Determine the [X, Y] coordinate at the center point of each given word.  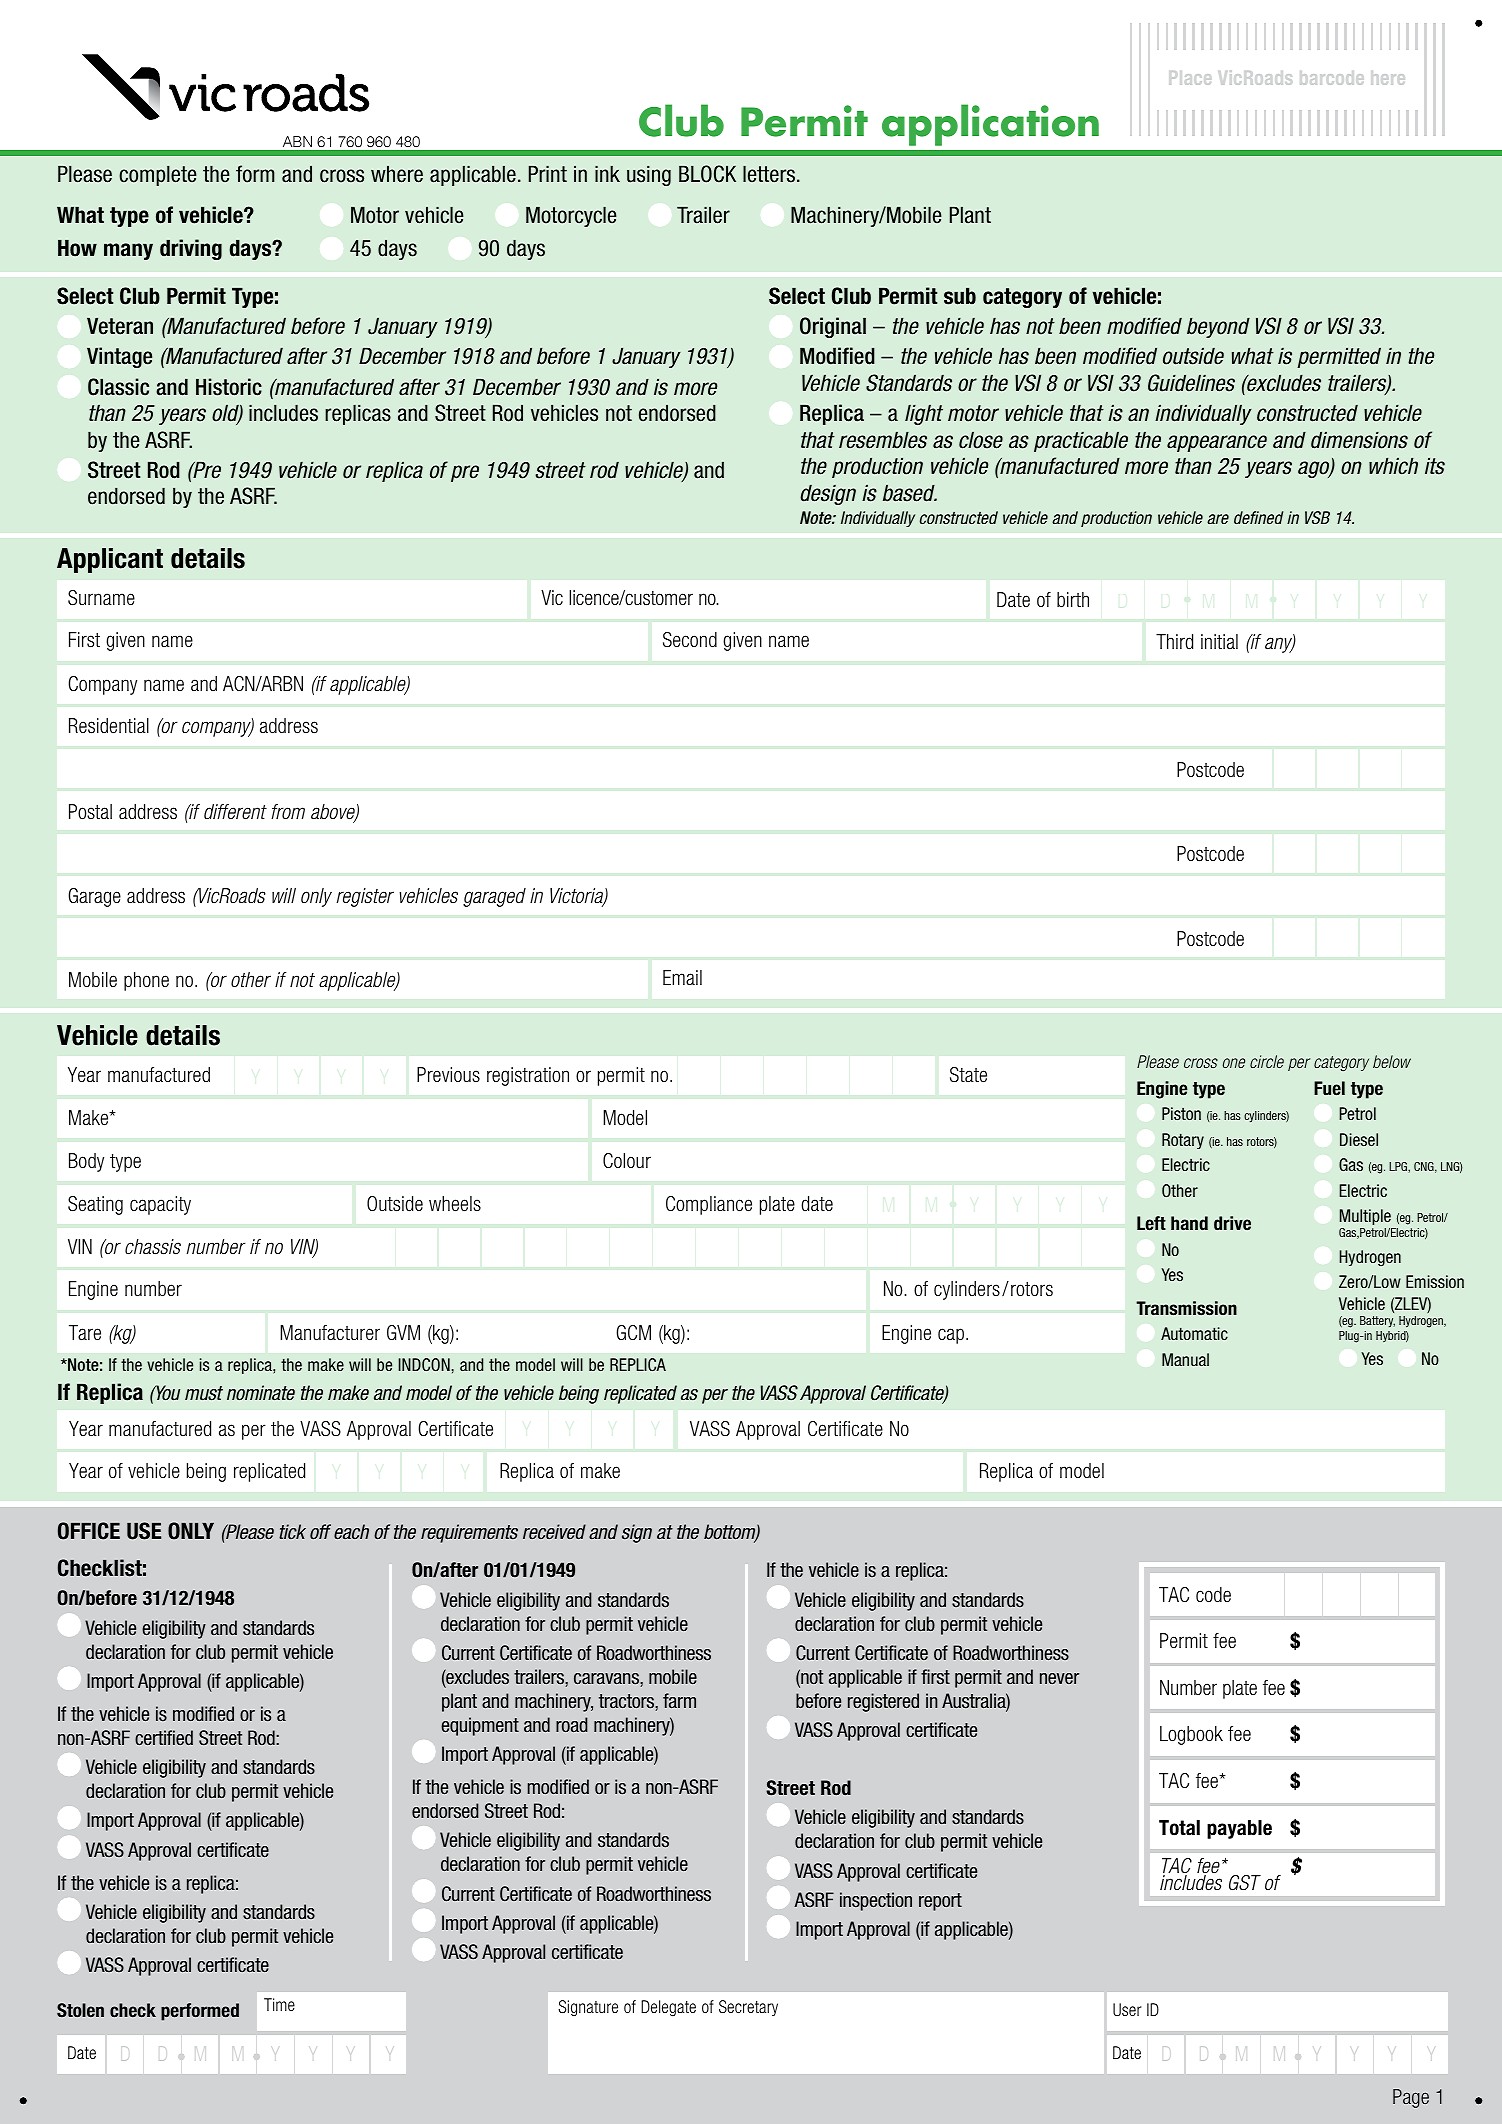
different [235, 812]
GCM [633, 1333]
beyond [1218, 327]
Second [690, 640]
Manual [1185, 1359]
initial [1219, 642]
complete [158, 175]
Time [279, 2004]
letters [770, 174]
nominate [261, 1393]
